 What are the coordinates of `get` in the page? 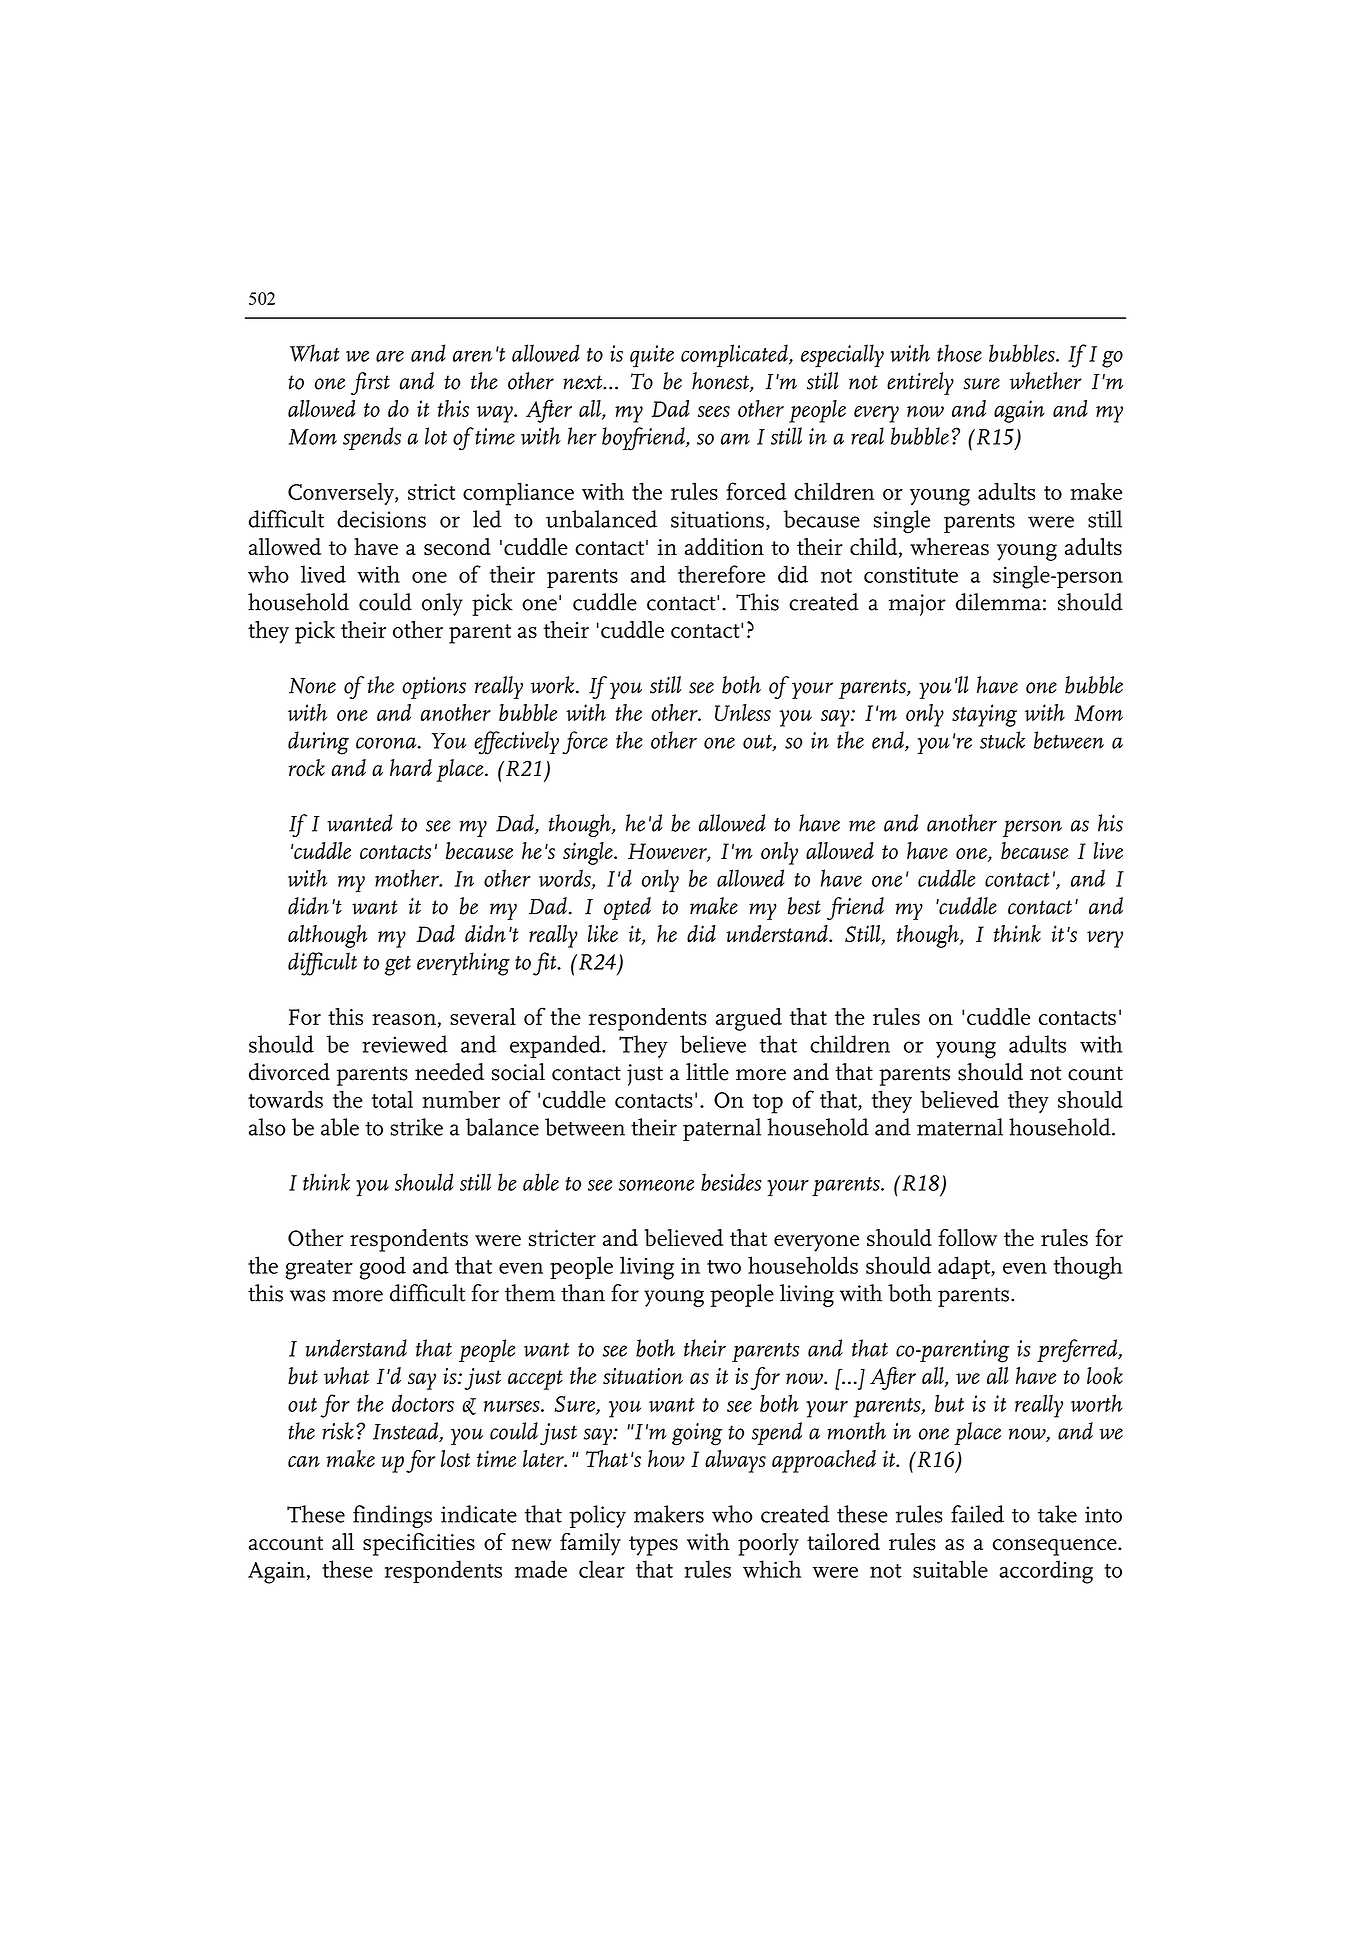 It's located at (398, 966).
